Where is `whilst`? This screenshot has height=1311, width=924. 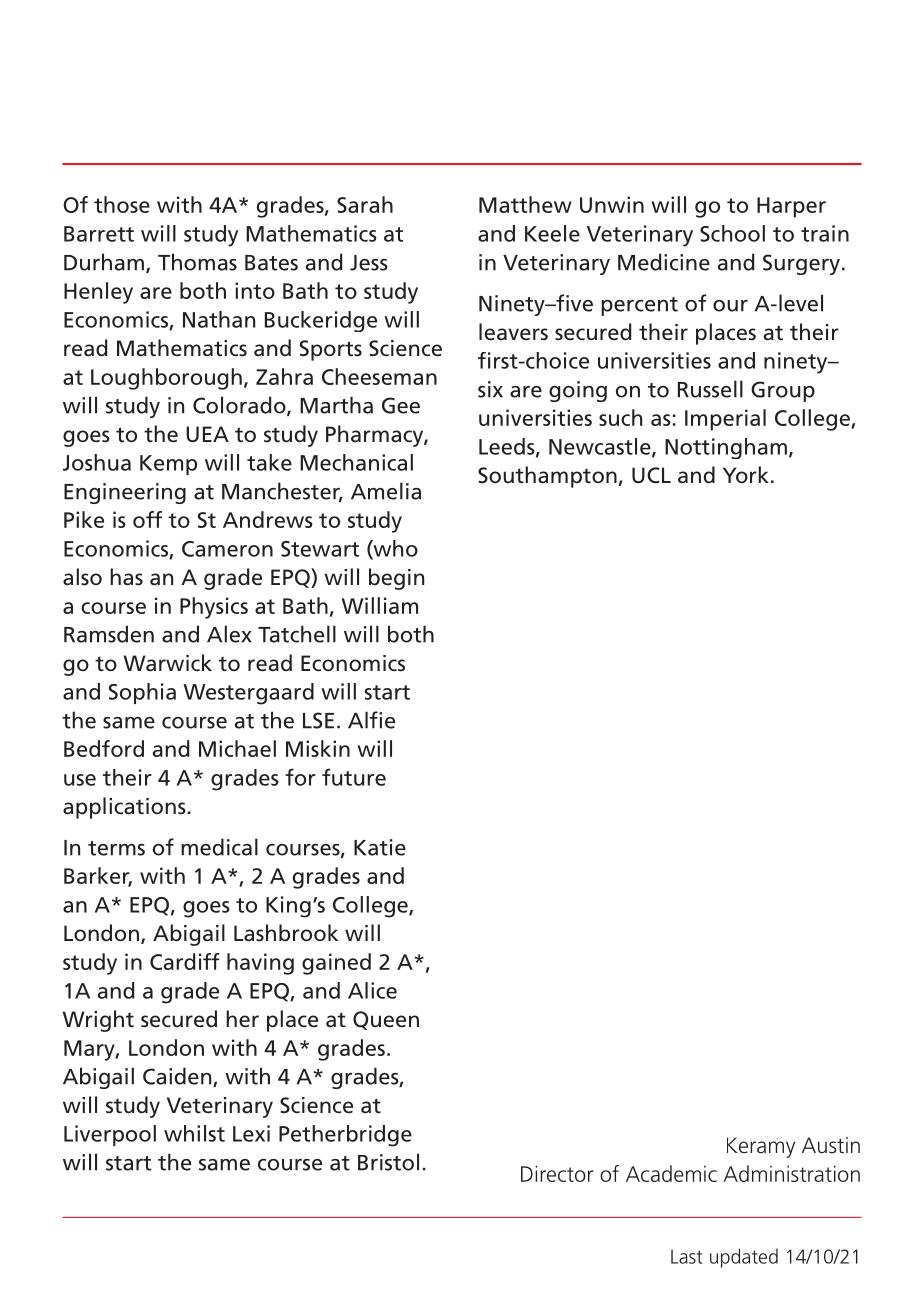 whilst is located at coordinates (194, 1133).
